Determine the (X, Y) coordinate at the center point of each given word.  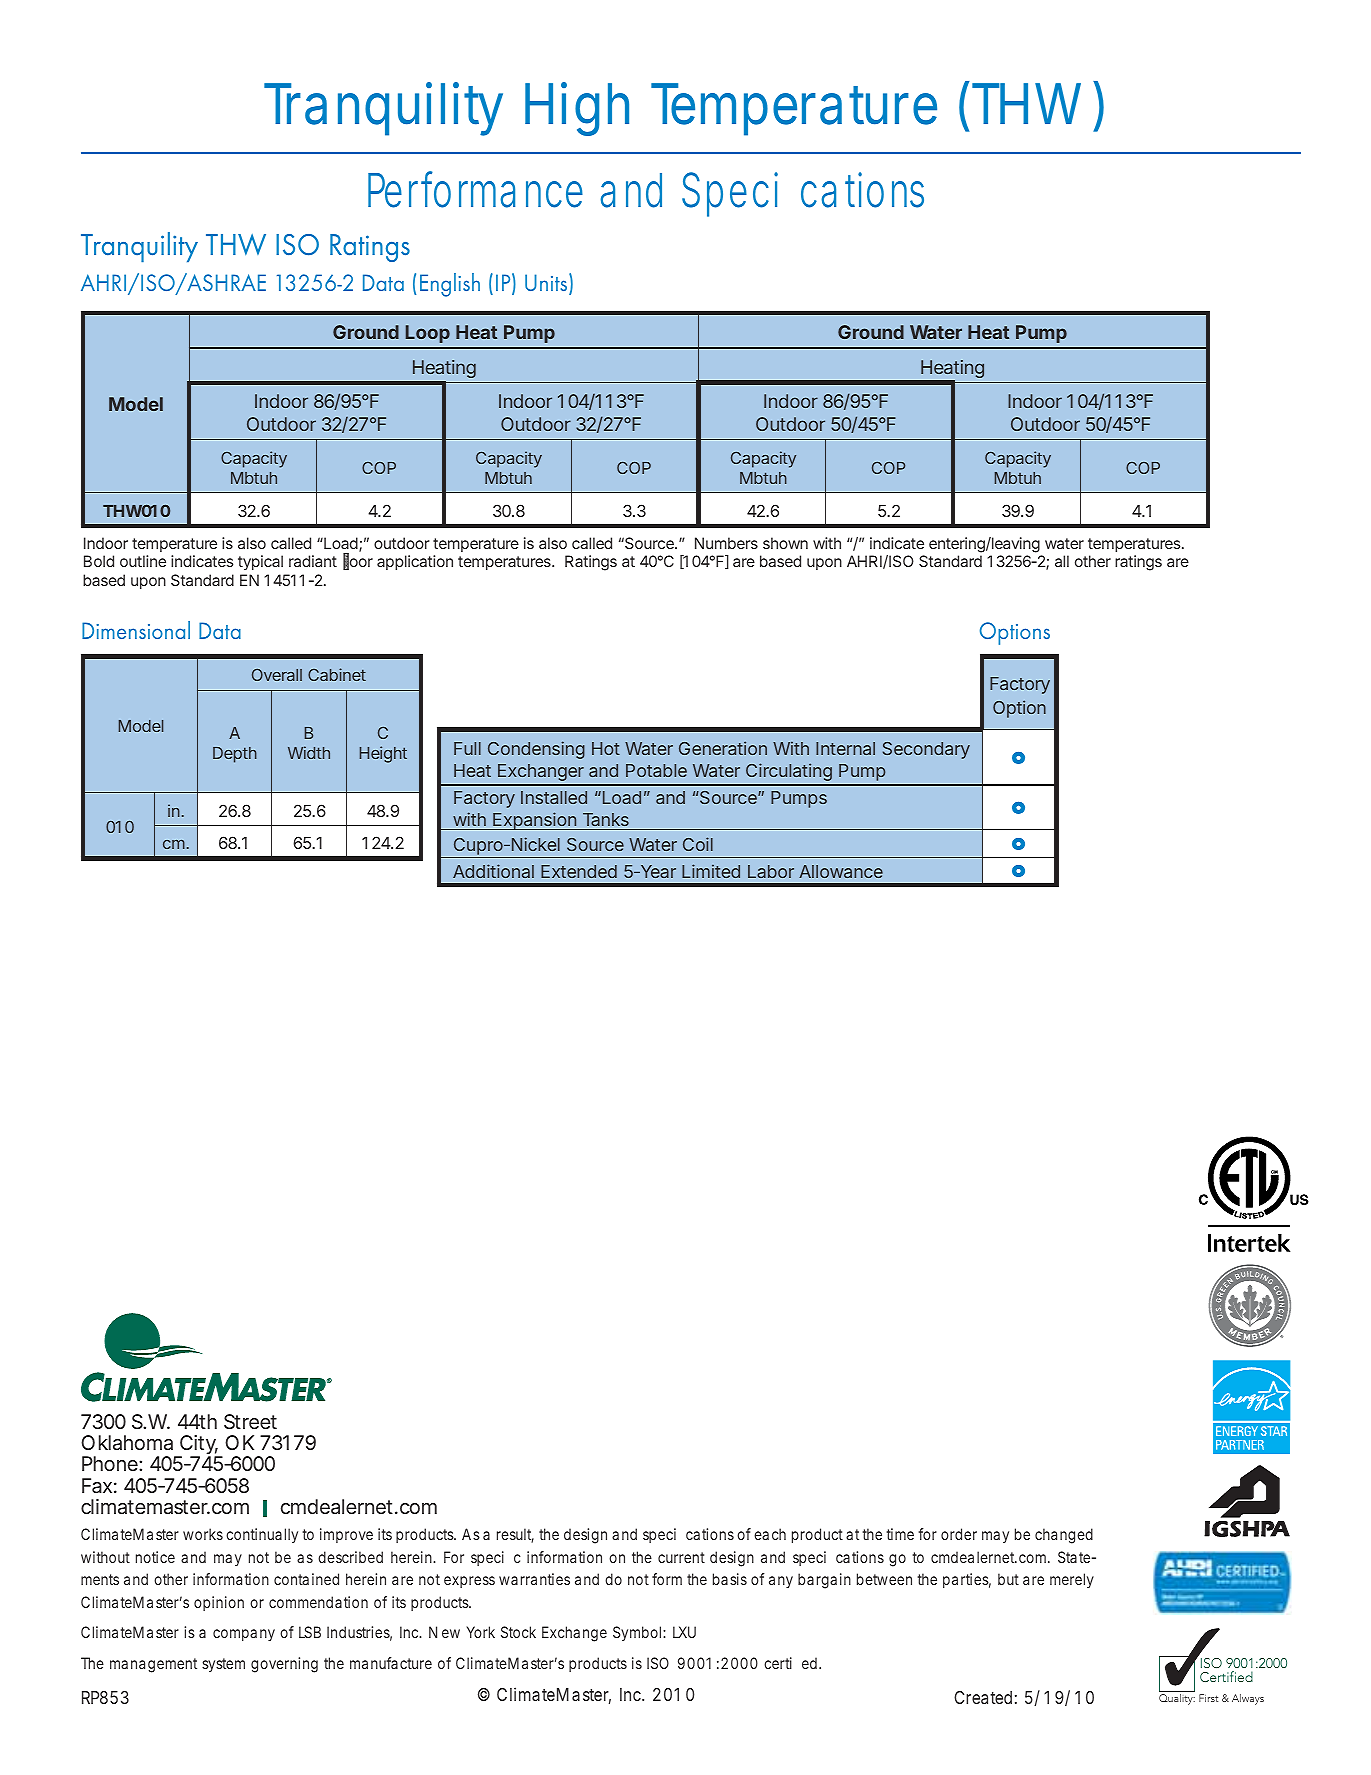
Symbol (638, 1633)
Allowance (841, 871)
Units (547, 283)
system (223, 1665)
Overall (277, 675)
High (577, 109)
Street (250, 1421)
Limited (711, 871)
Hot (606, 748)
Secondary (926, 750)
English (450, 285)
